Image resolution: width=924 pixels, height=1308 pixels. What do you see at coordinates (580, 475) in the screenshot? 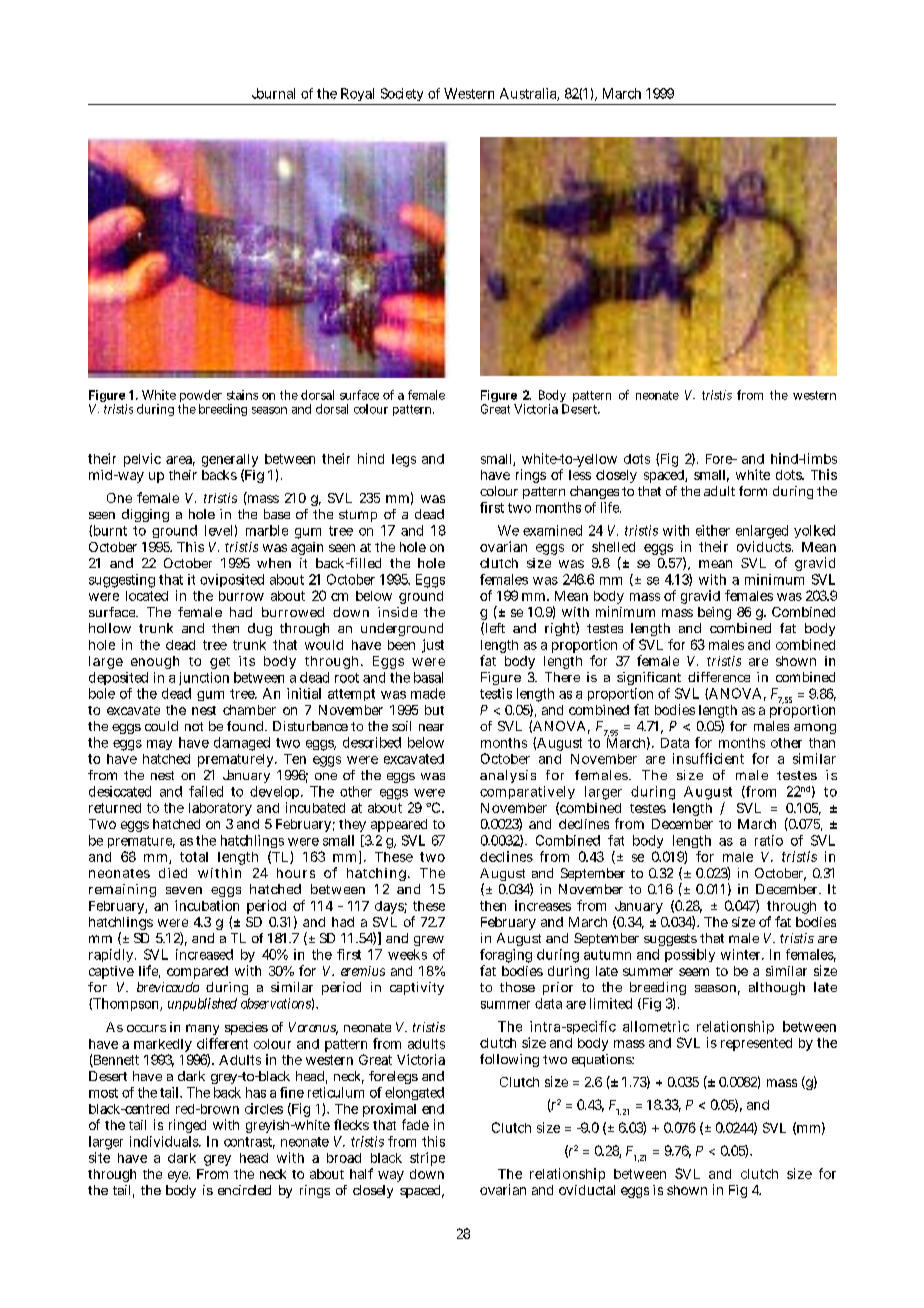
I see `less` at bounding box center [580, 475].
